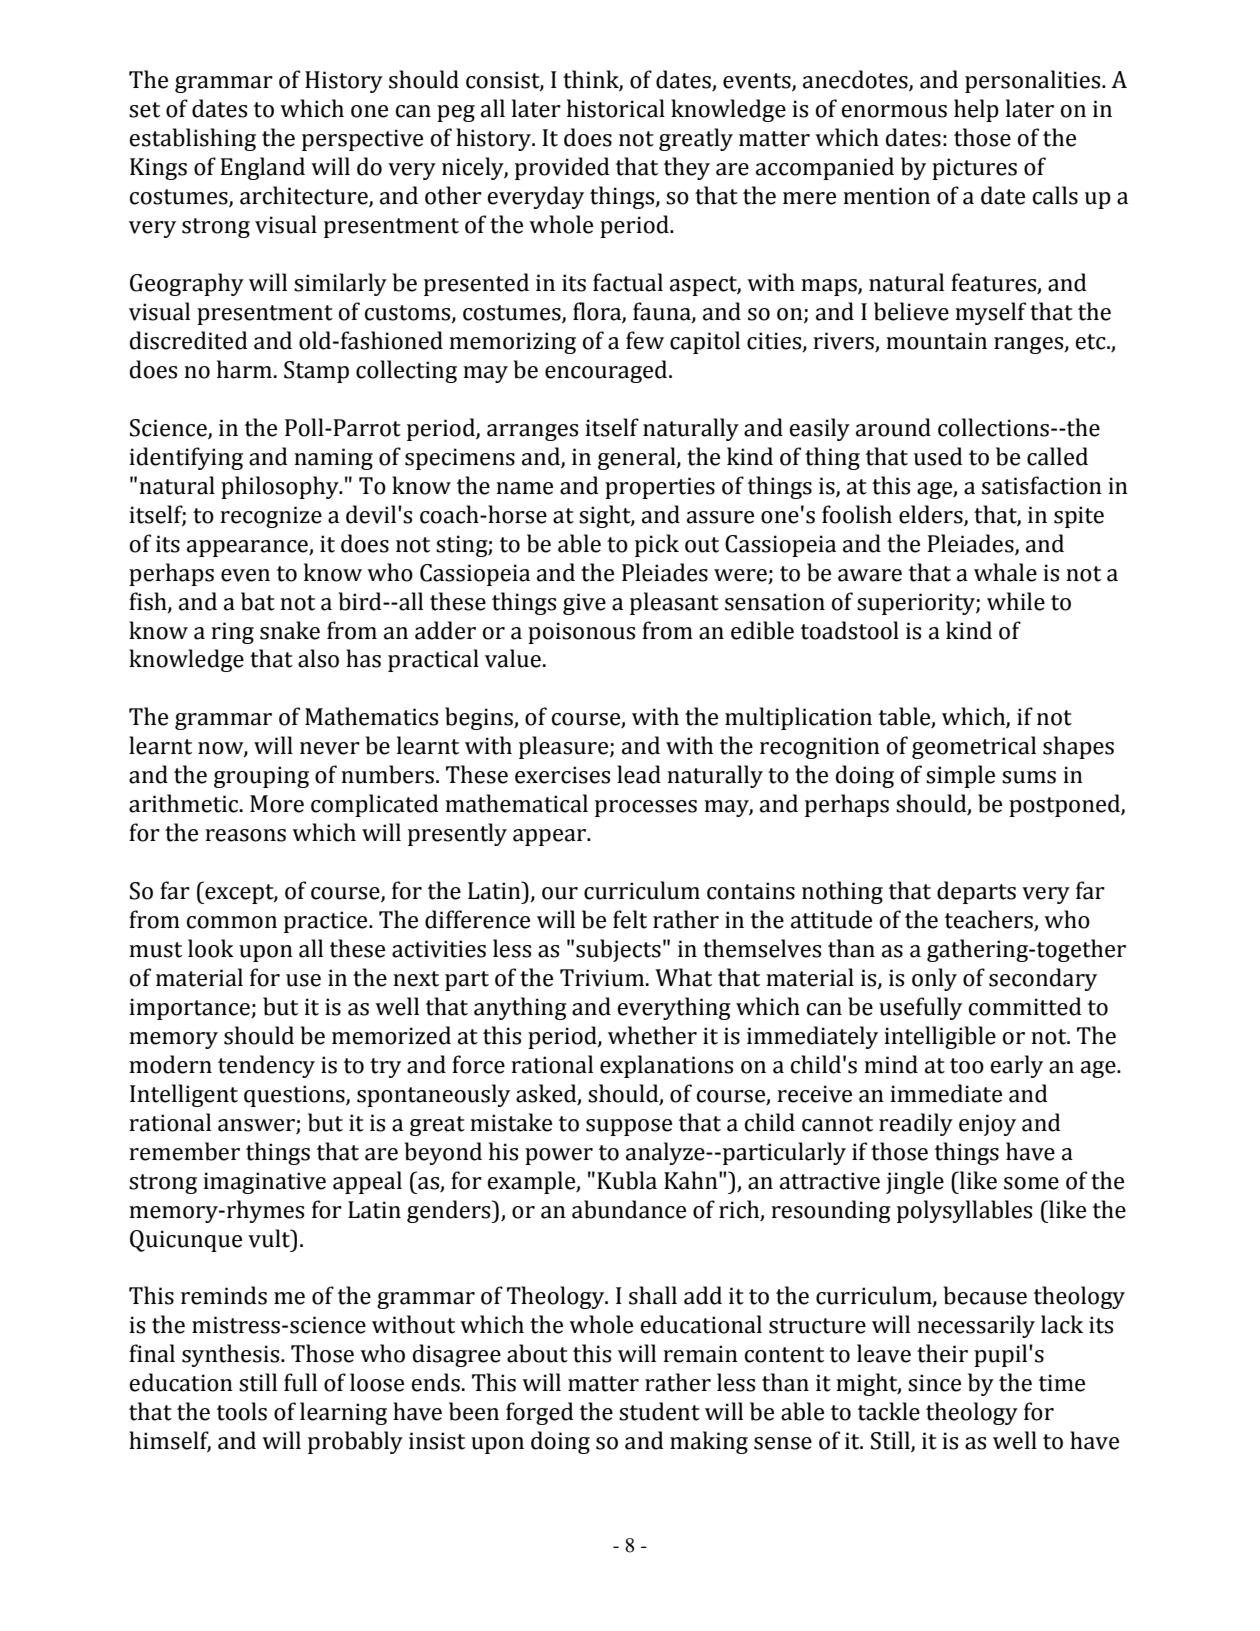 The width and height of the document is (1260, 1631). Describe the element at coordinates (616, 108) in the document. I see `historical` at that location.
